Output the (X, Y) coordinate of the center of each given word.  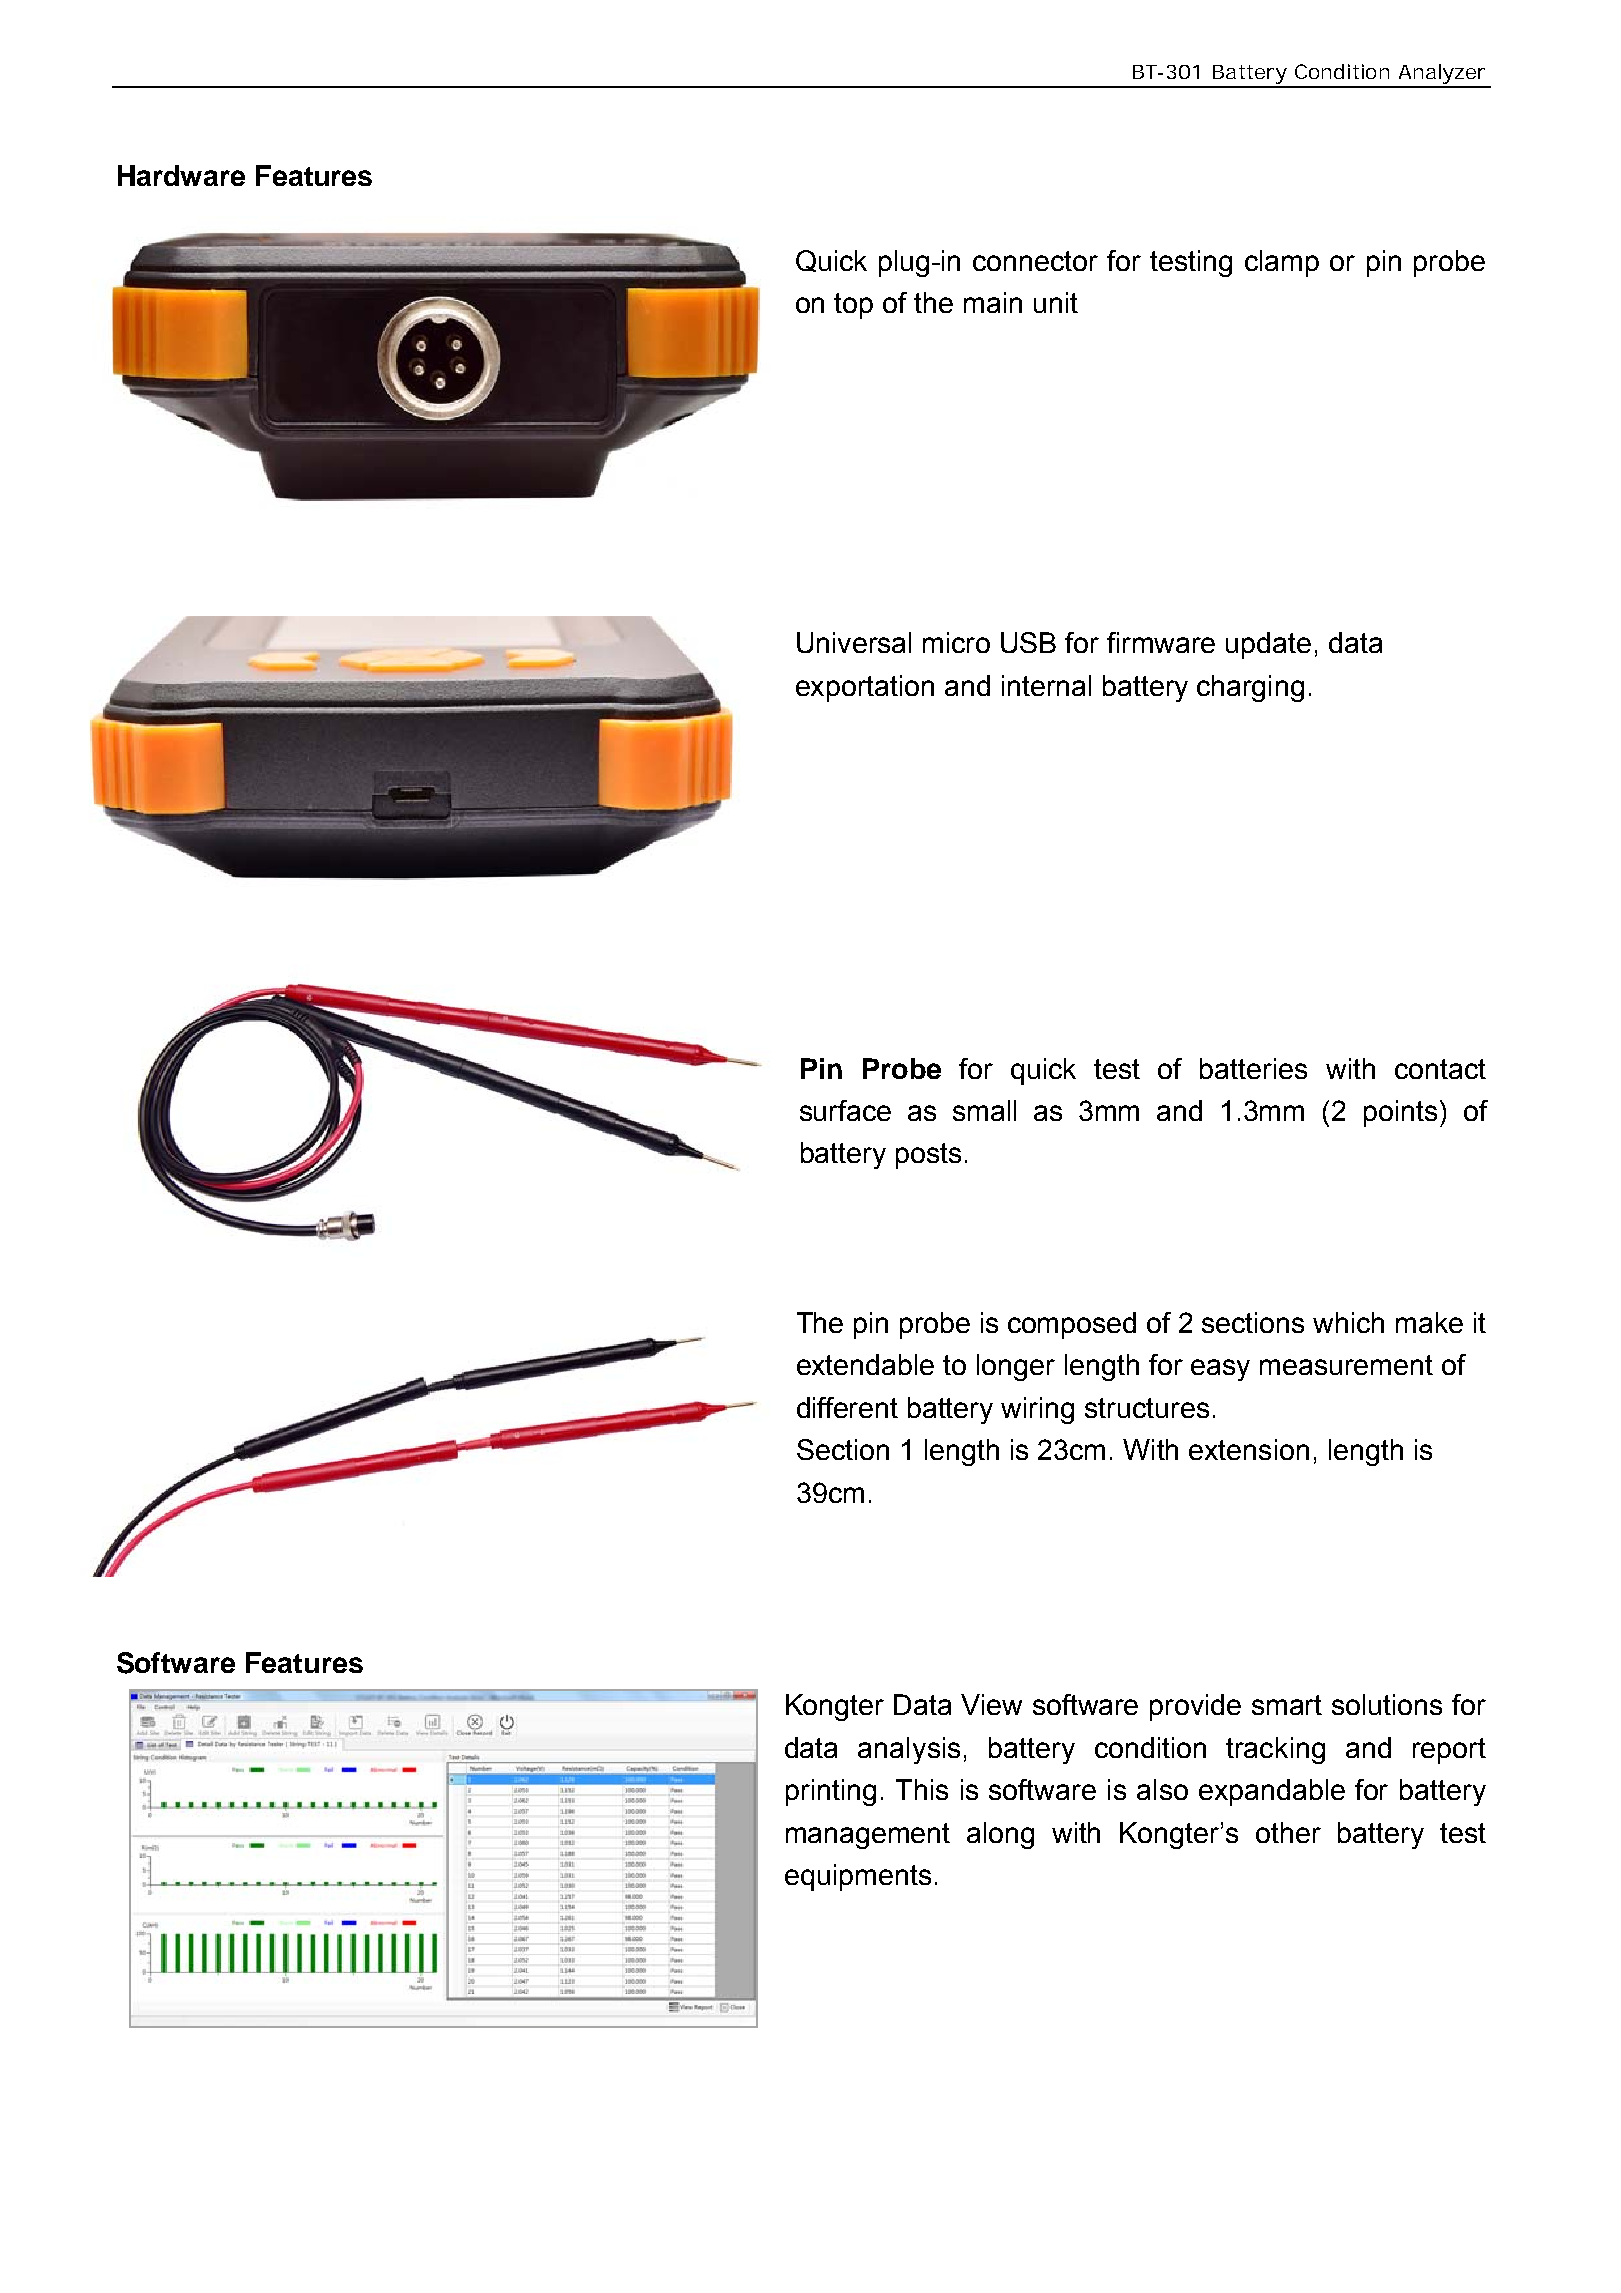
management (868, 1836)
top (853, 306)
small (984, 1110)
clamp (1282, 263)
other (1288, 1832)
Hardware (181, 175)
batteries (1253, 1068)
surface (845, 1110)
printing (831, 1792)
